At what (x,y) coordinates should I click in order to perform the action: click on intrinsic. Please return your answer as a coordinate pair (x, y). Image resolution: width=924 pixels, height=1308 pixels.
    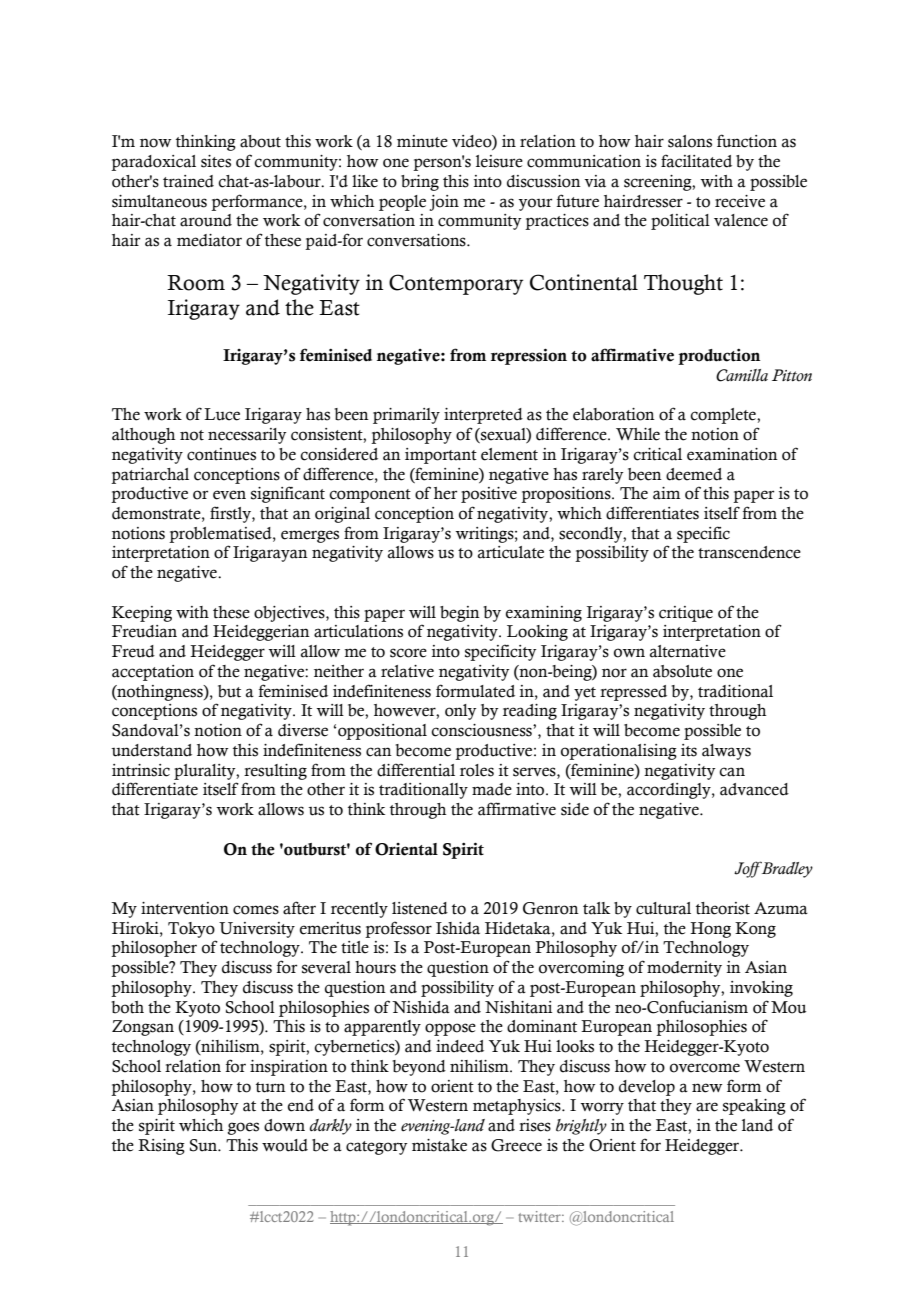
    Looking at the image, I should click on (141, 770).
